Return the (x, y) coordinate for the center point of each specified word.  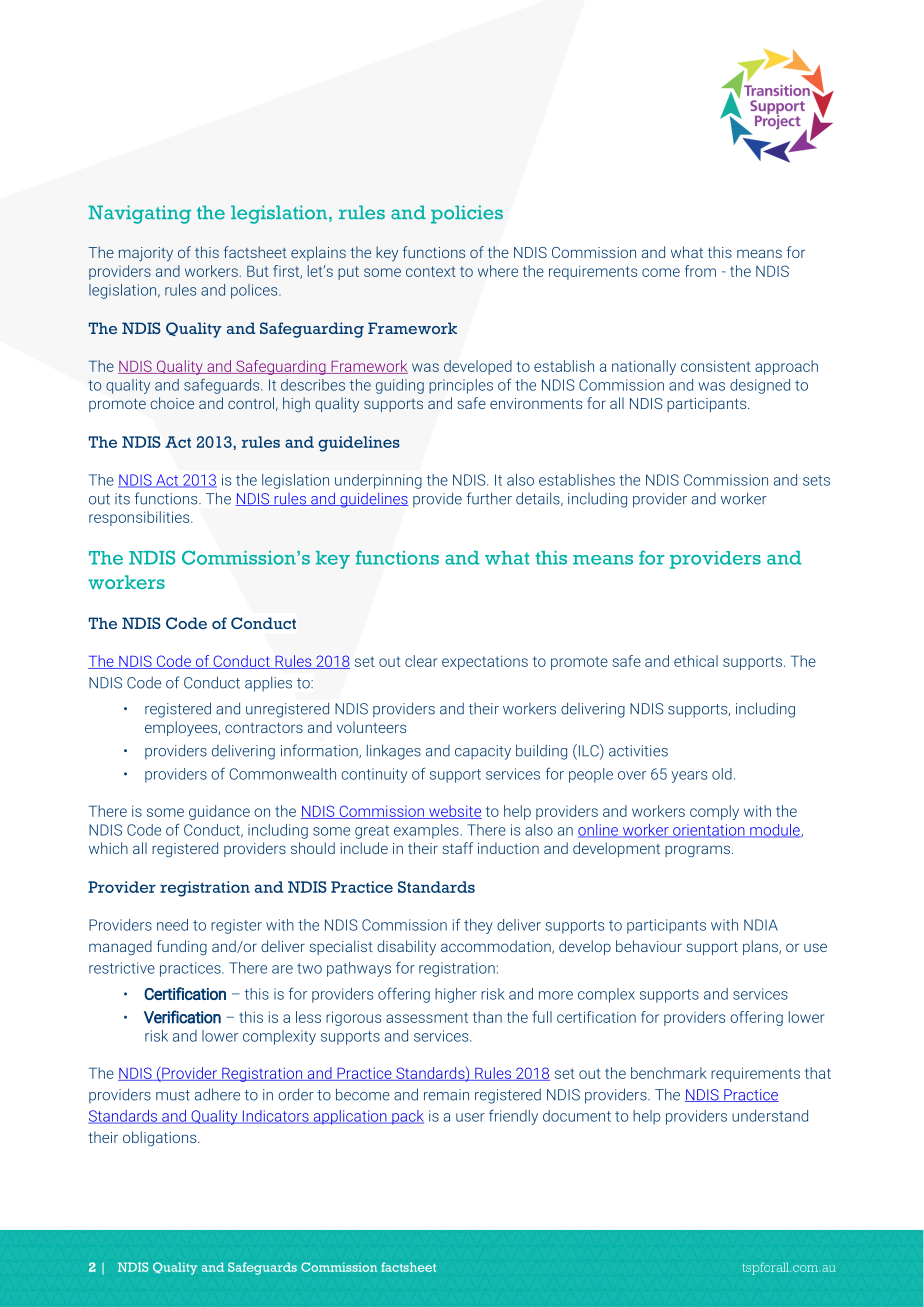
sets (816, 480)
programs (697, 851)
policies (467, 214)
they (478, 926)
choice (172, 403)
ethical (696, 661)
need (172, 925)
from (700, 271)
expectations (485, 662)
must (173, 1095)
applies (268, 684)
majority (146, 254)
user (470, 1117)
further (489, 498)
